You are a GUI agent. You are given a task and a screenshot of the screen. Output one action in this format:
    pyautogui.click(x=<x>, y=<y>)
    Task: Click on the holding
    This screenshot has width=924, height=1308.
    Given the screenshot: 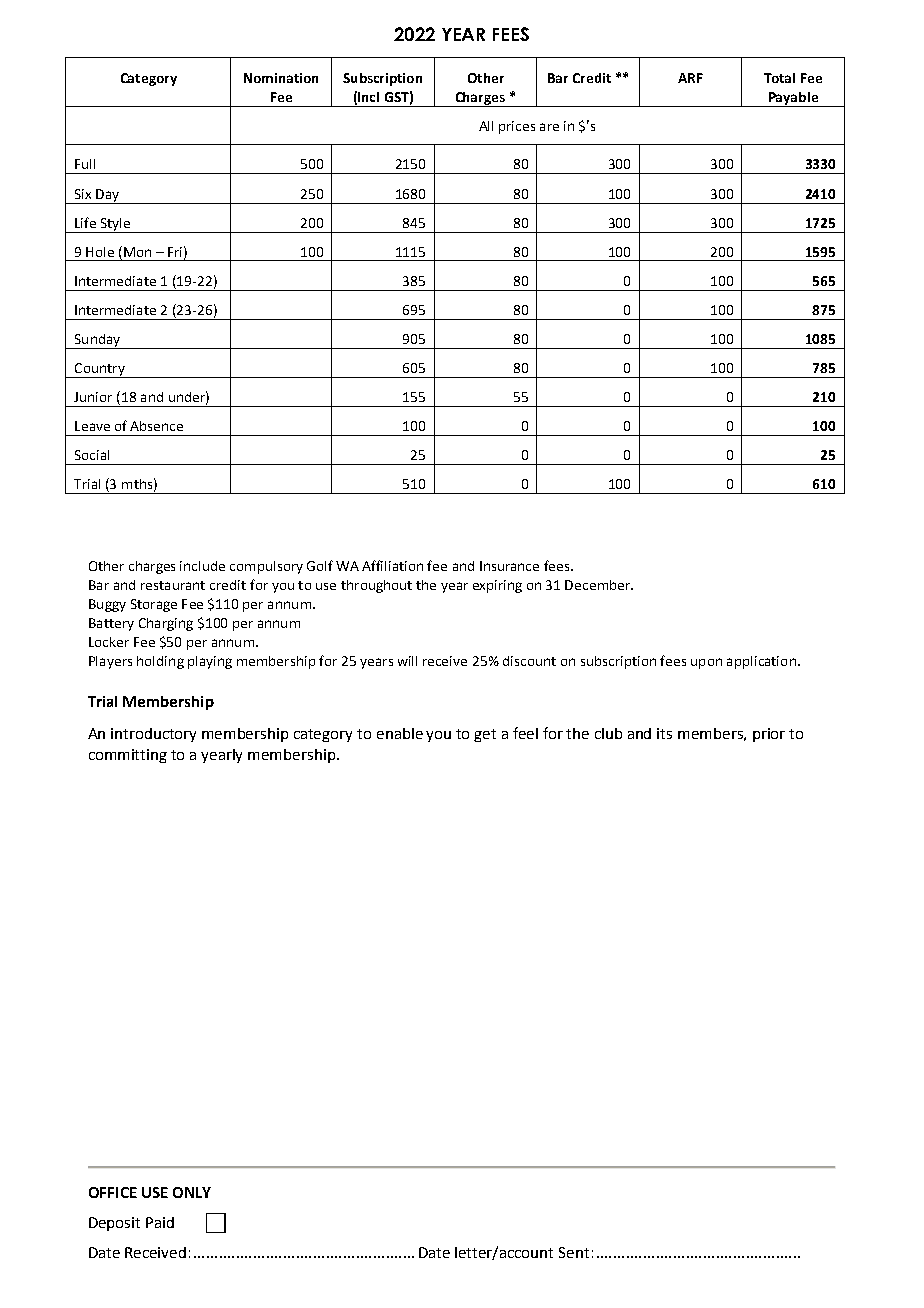 What is the action you would take?
    pyautogui.click(x=160, y=662)
